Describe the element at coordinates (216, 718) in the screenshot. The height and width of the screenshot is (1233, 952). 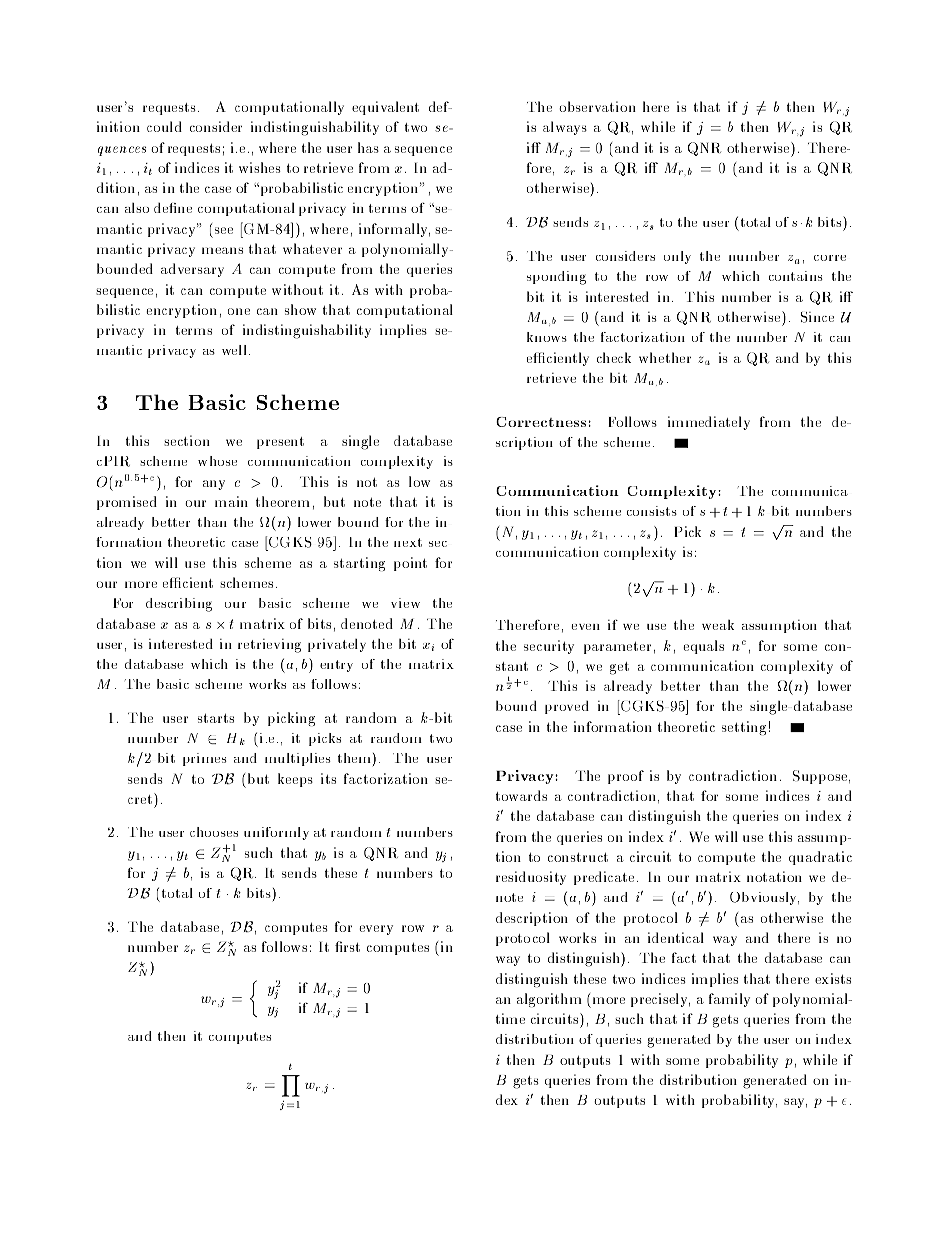
I see `starts` at that location.
